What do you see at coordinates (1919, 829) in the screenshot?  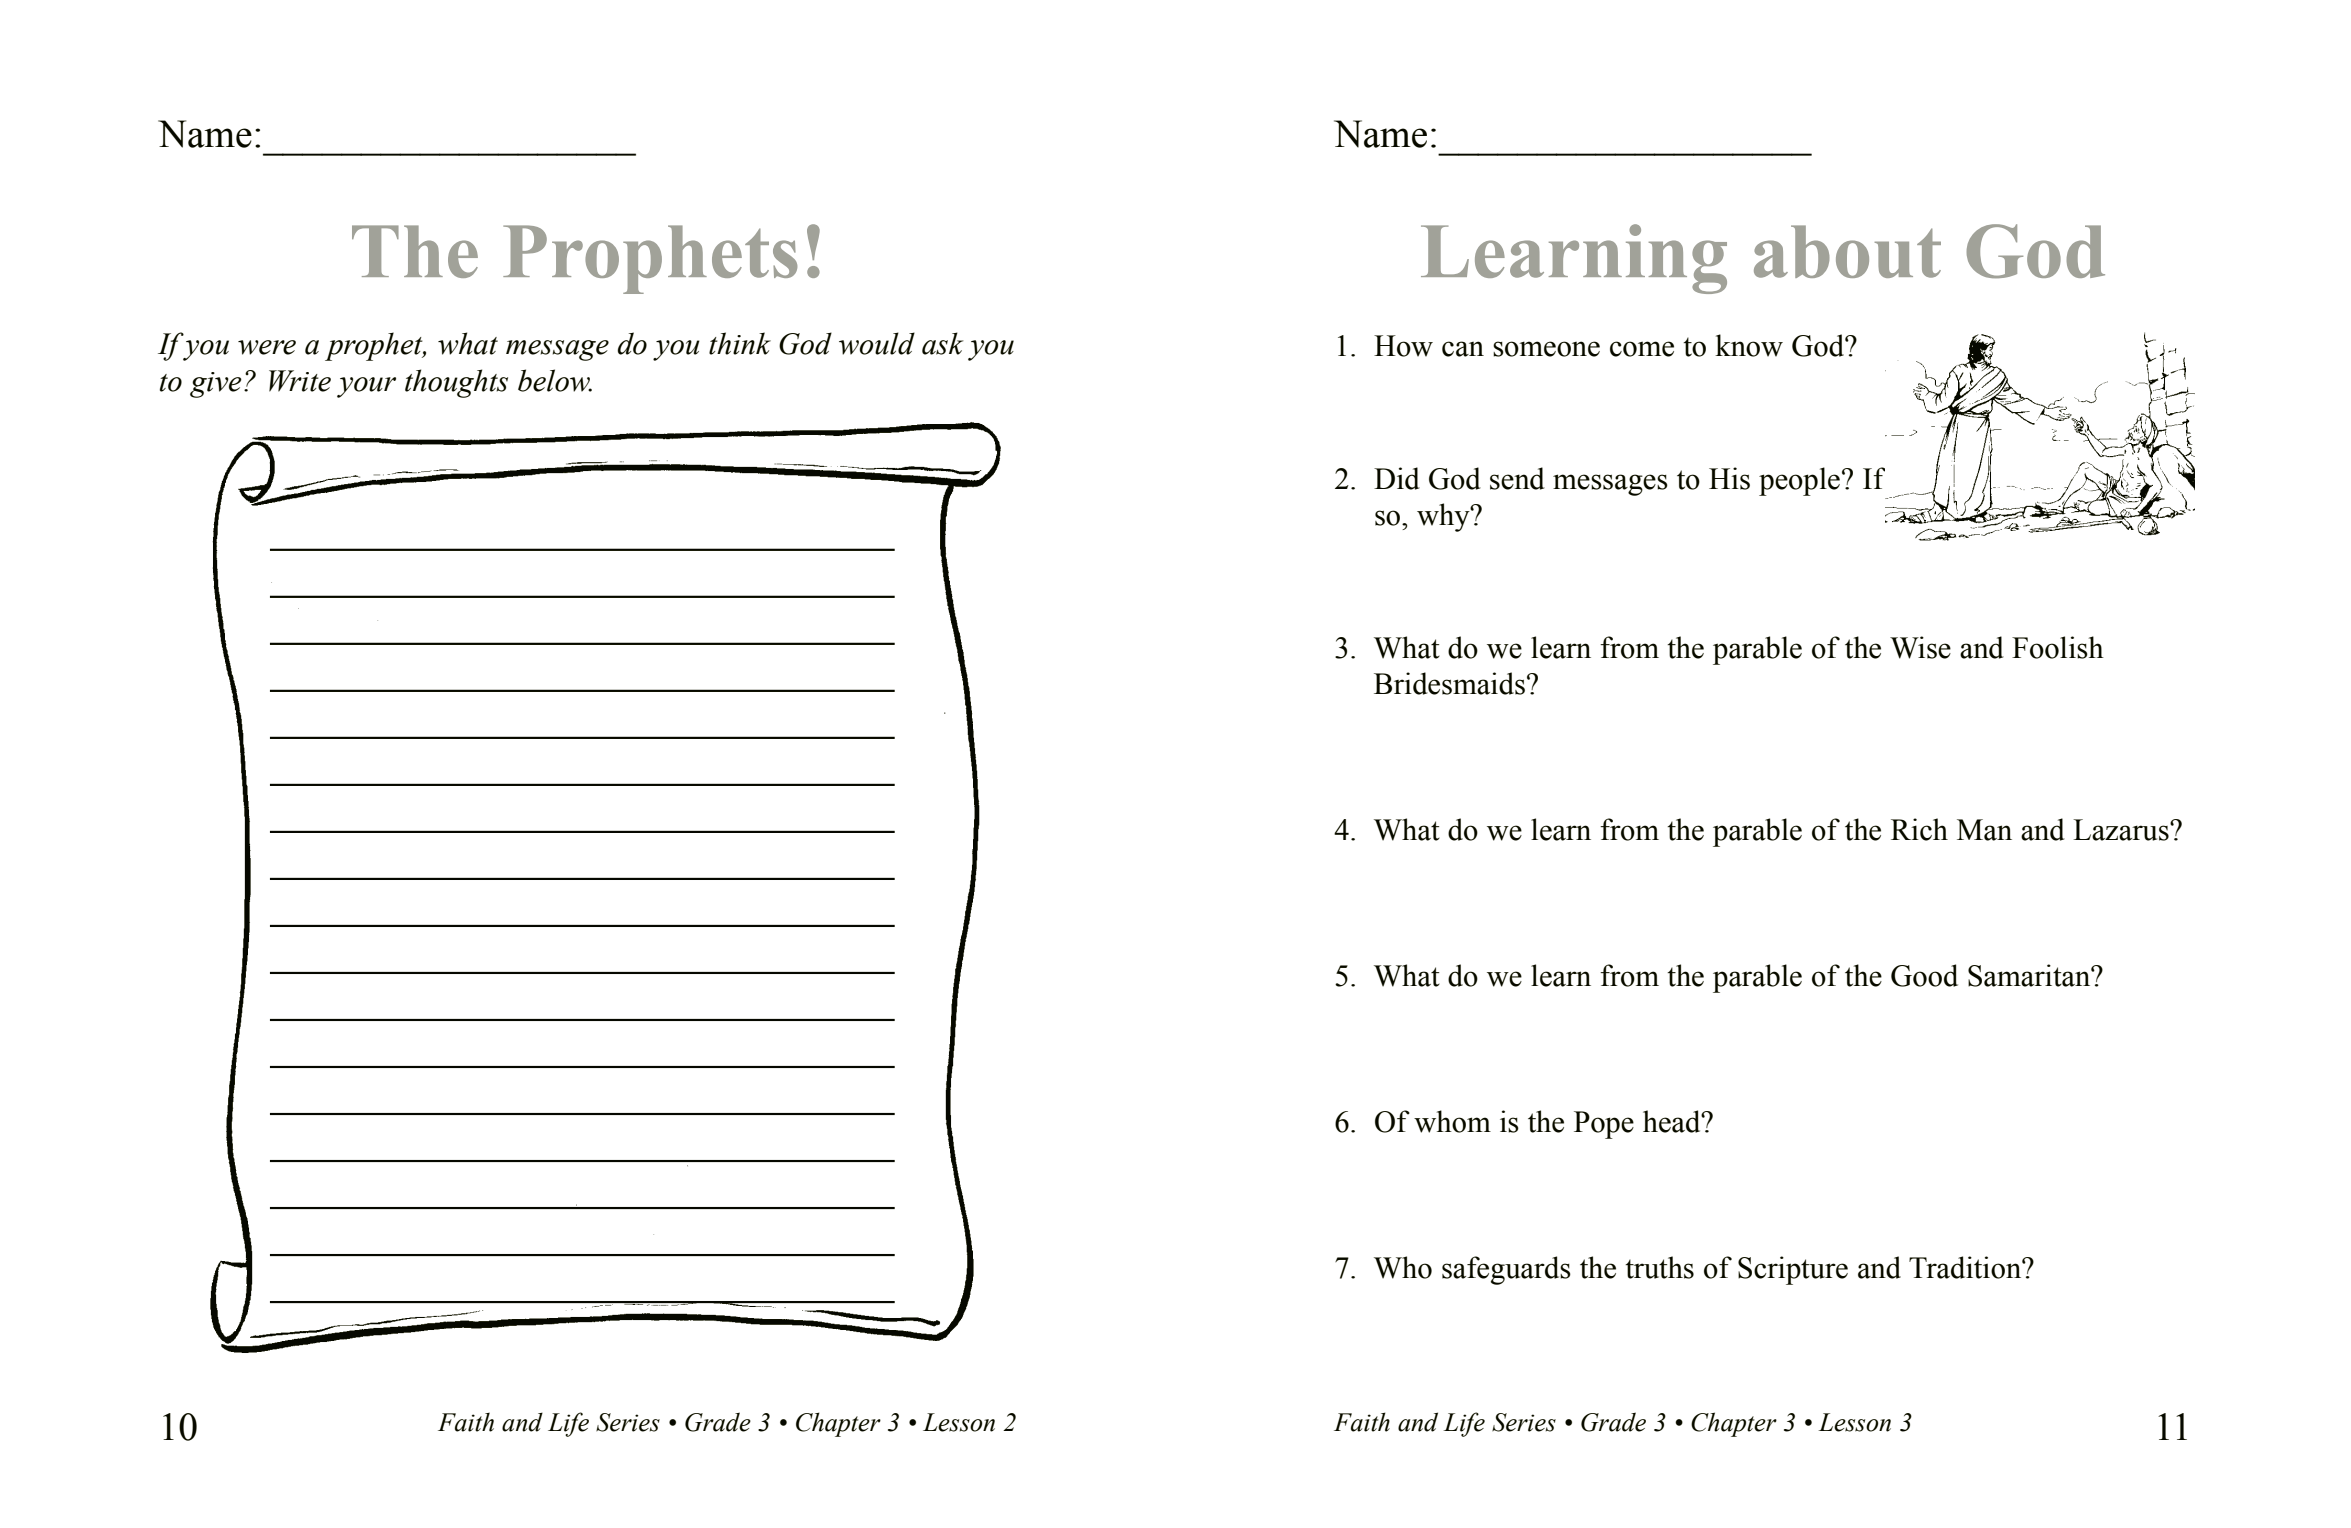 I see `Rich` at bounding box center [1919, 829].
